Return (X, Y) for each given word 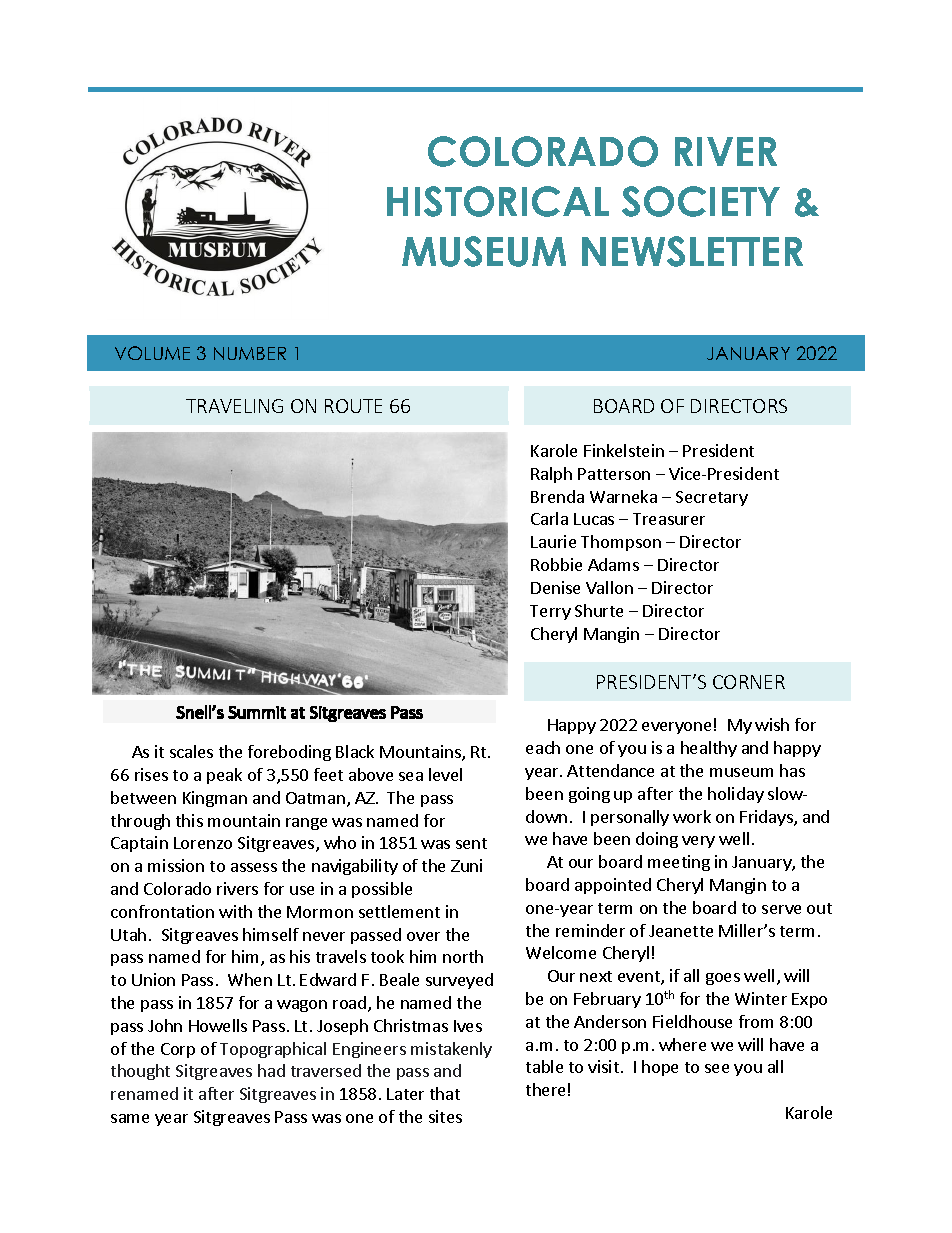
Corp (178, 1050)
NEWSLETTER (692, 251)
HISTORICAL (498, 201)
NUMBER (250, 353)
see (717, 1068)
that (445, 1093)
